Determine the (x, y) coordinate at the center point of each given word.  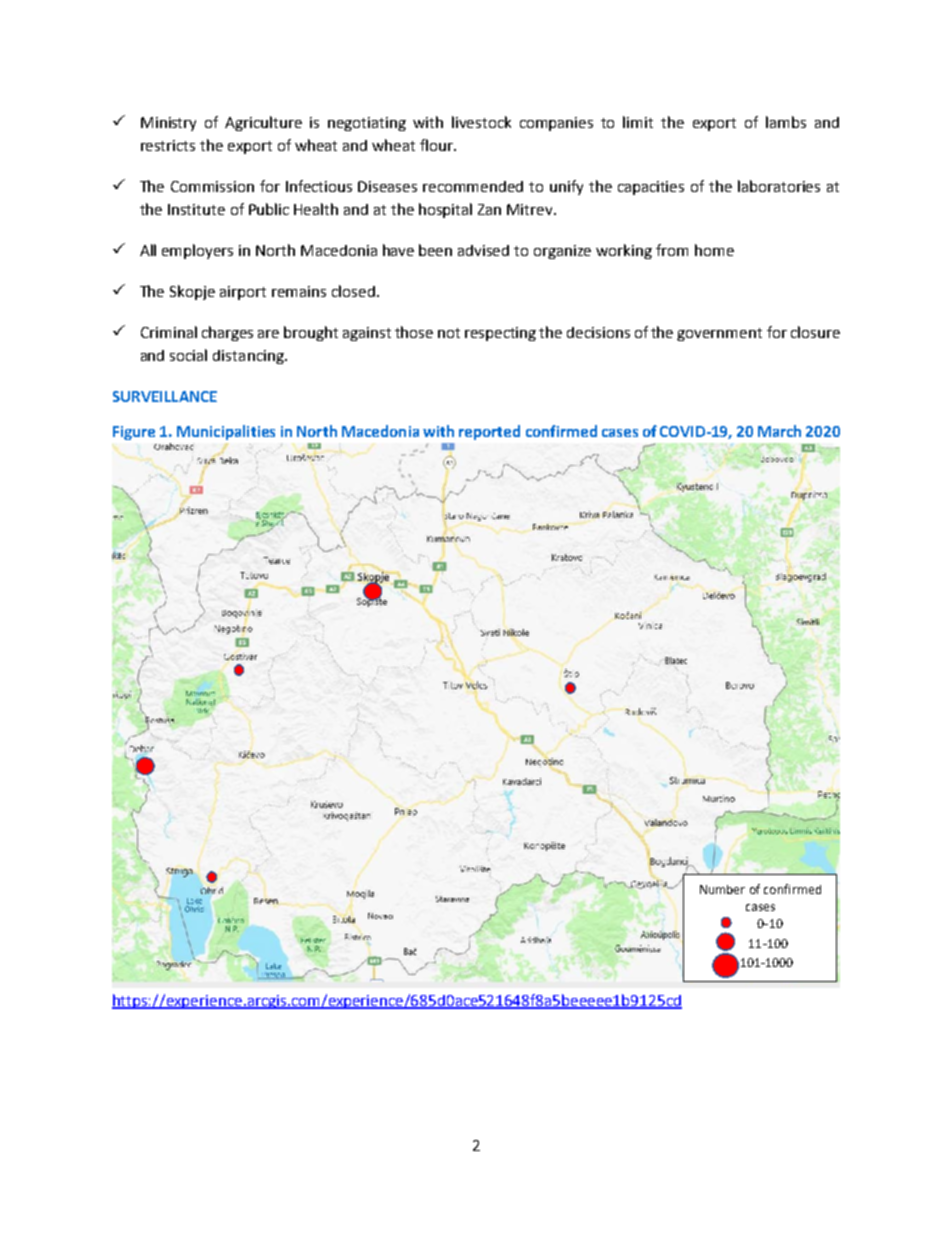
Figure (134, 433)
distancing (249, 357)
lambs (786, 122)
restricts (168, 145)
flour (438, 145)
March (779, 431)
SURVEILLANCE (165, 396)
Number (722, 889)
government (719, 334)
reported (489, 432)
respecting (500, 334)
